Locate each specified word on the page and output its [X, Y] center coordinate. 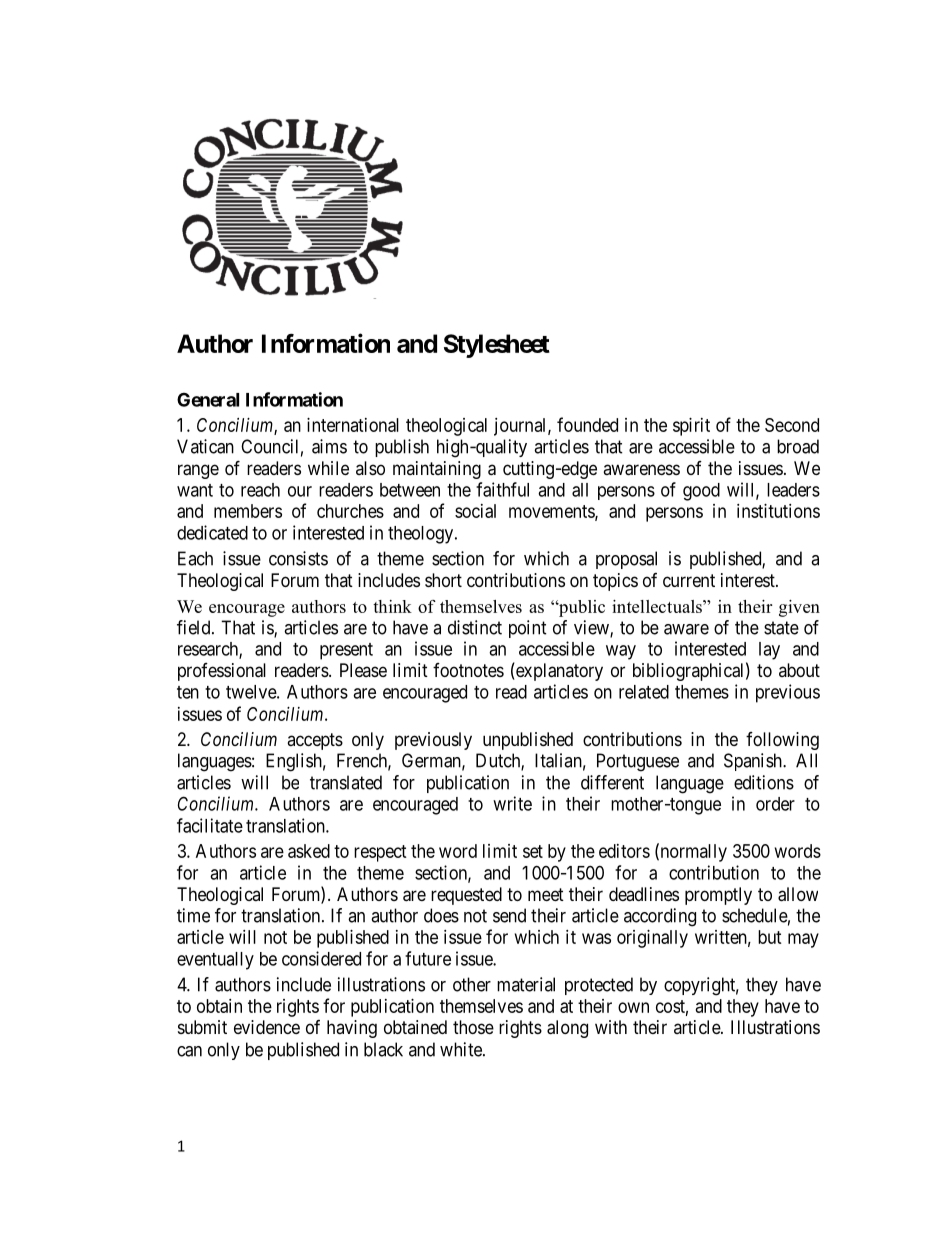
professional [222, 672]
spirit [691, 427]
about [799, 670]
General [208, 399]
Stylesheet [497, 346]
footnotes [468, 670]
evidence [267, 1027]
